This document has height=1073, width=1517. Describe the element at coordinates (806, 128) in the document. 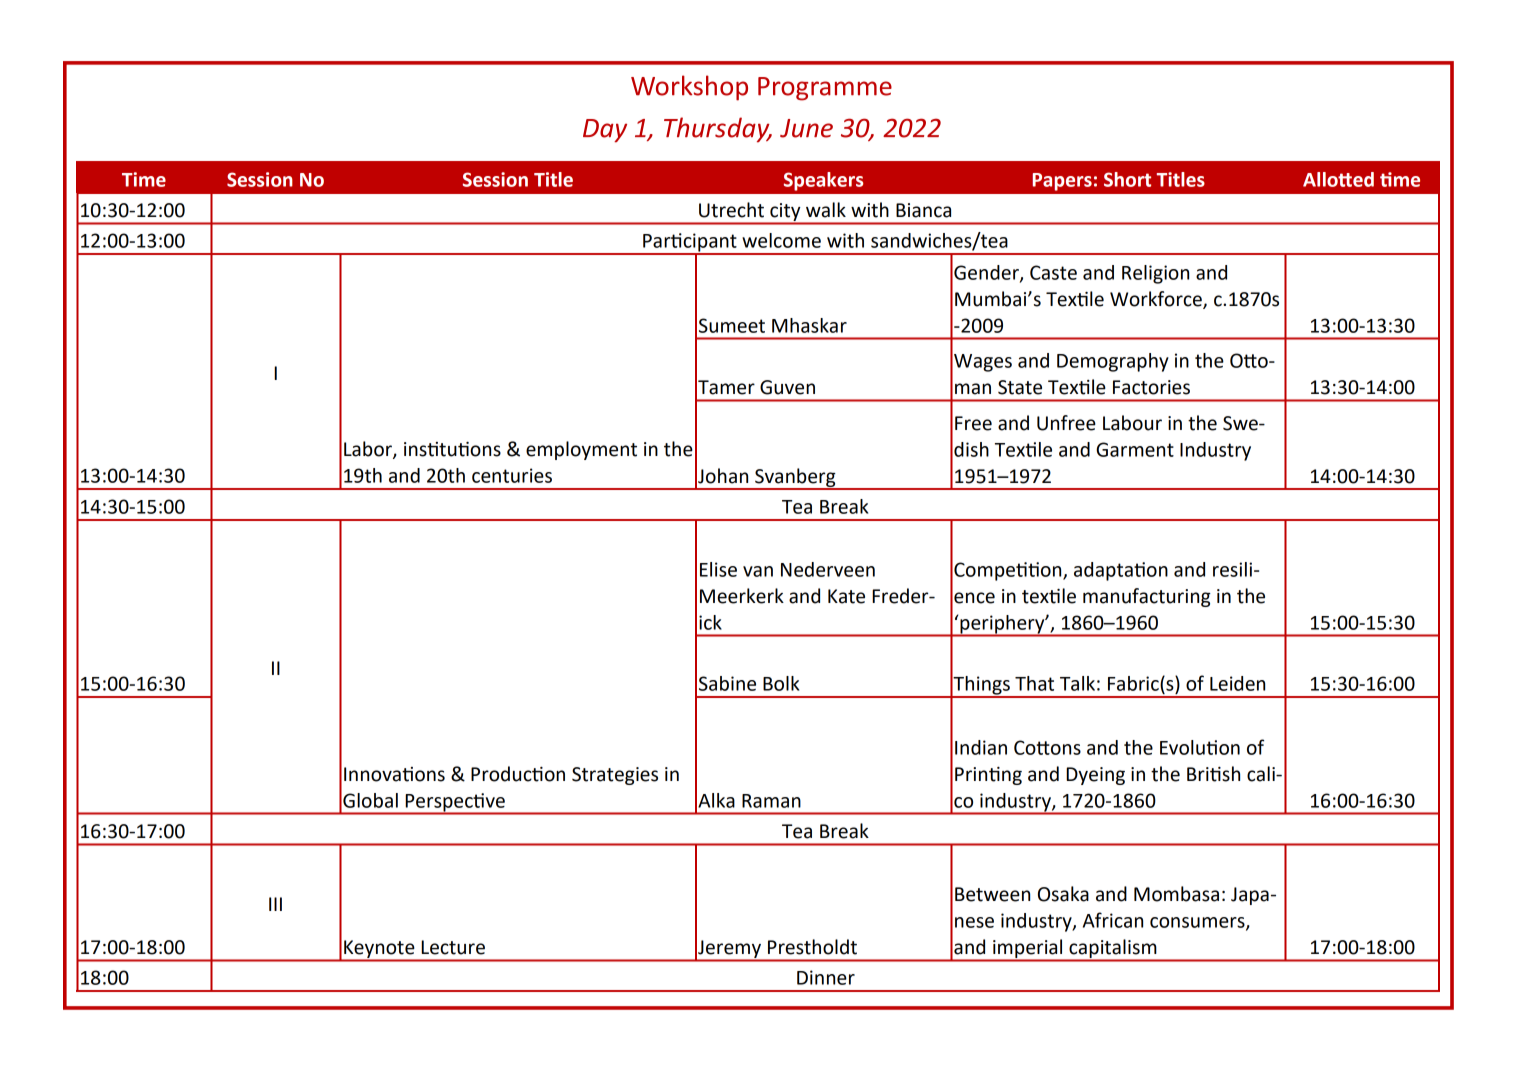

I see `June` at that location.
